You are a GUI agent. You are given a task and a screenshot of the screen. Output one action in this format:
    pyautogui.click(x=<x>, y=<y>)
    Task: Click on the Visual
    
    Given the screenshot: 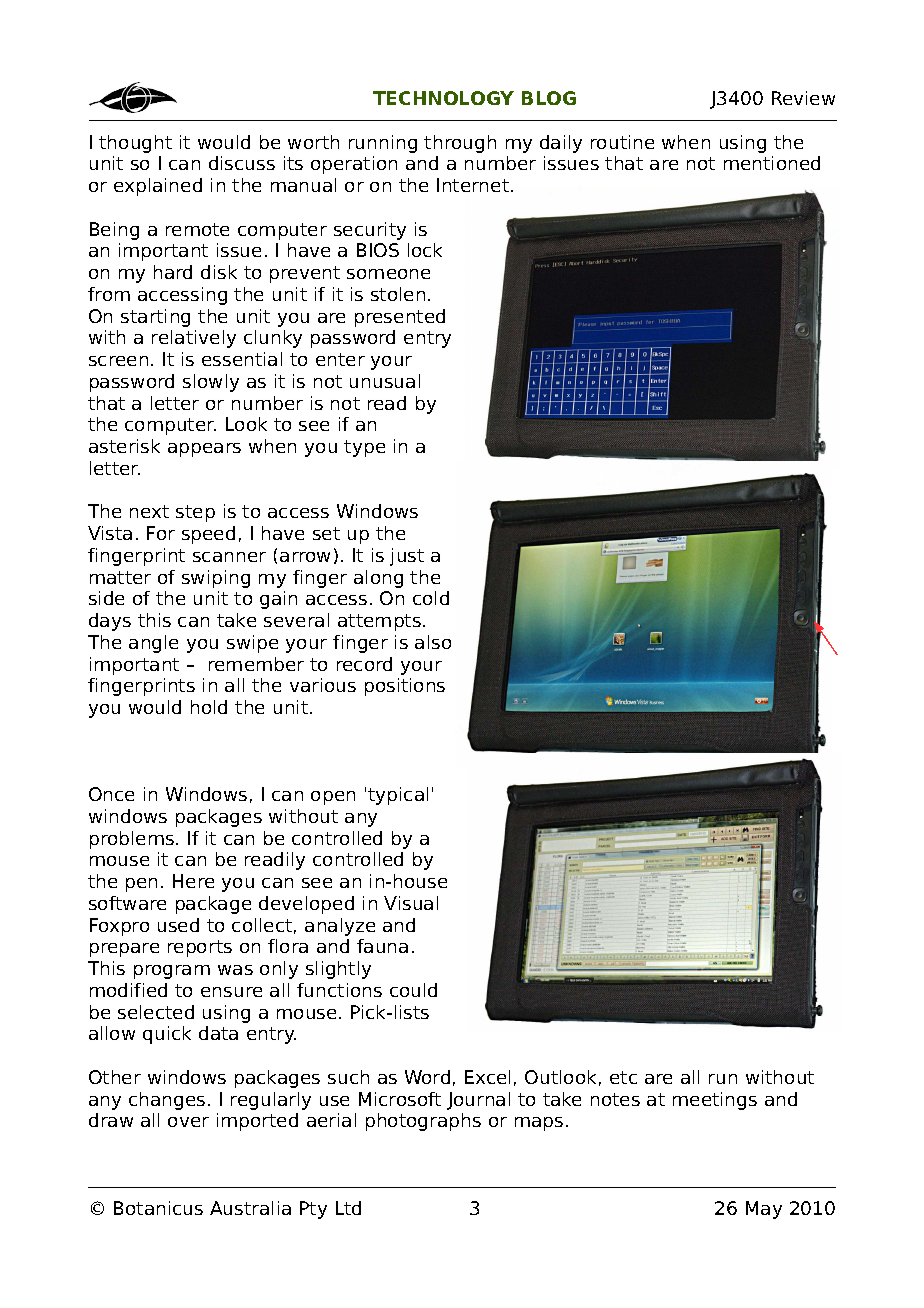 What is the action you would take?
    pyautogui.click(x=411, y=903)
